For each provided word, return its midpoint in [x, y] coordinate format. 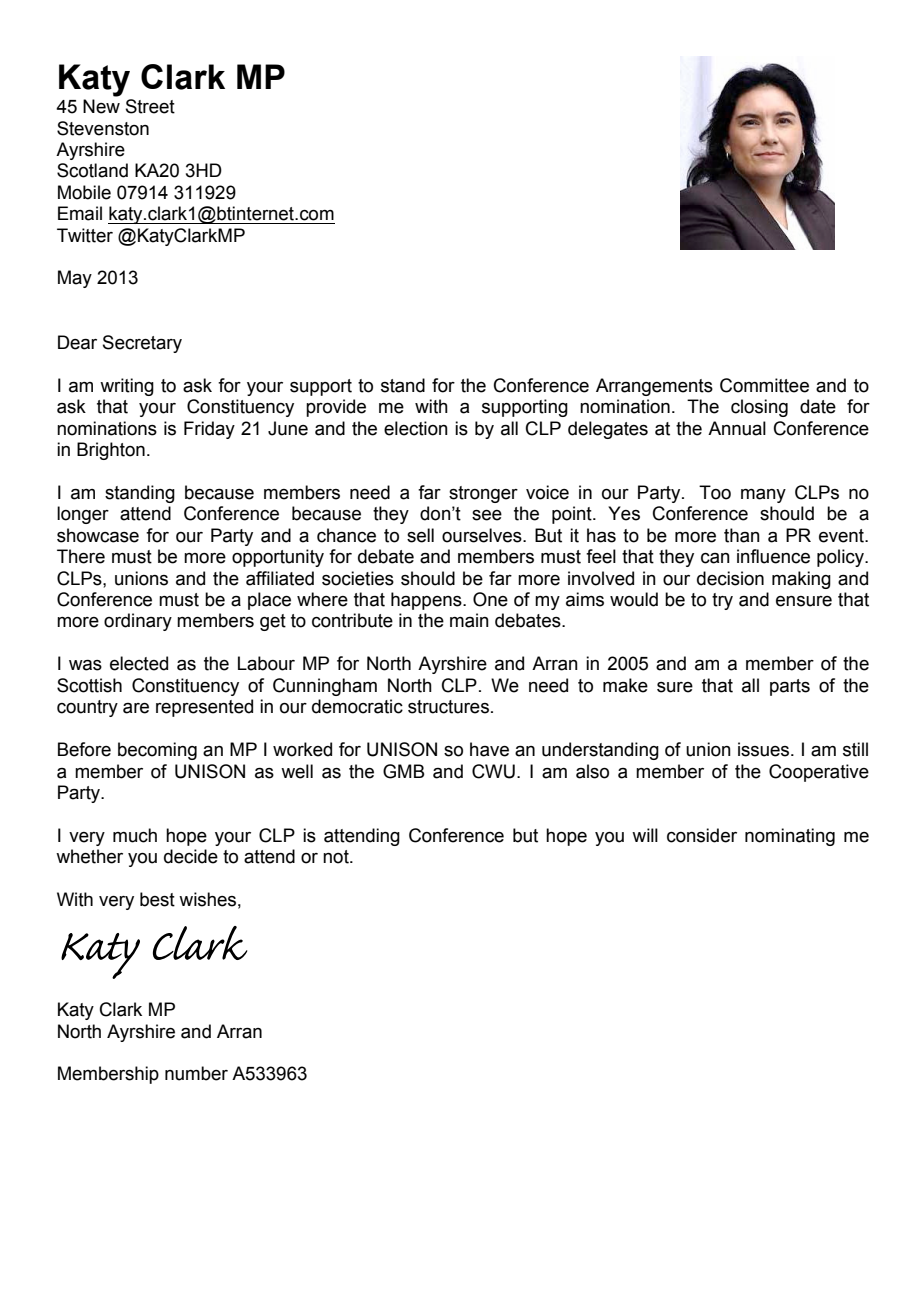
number [196, 1073]
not [337, 857]
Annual [737, 428]
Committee [764, 385]
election [416, 428]
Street [150, 106]
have [489, 749]
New [101, 106]
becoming [157, 751]
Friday [209, 430]
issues [765, 749]
